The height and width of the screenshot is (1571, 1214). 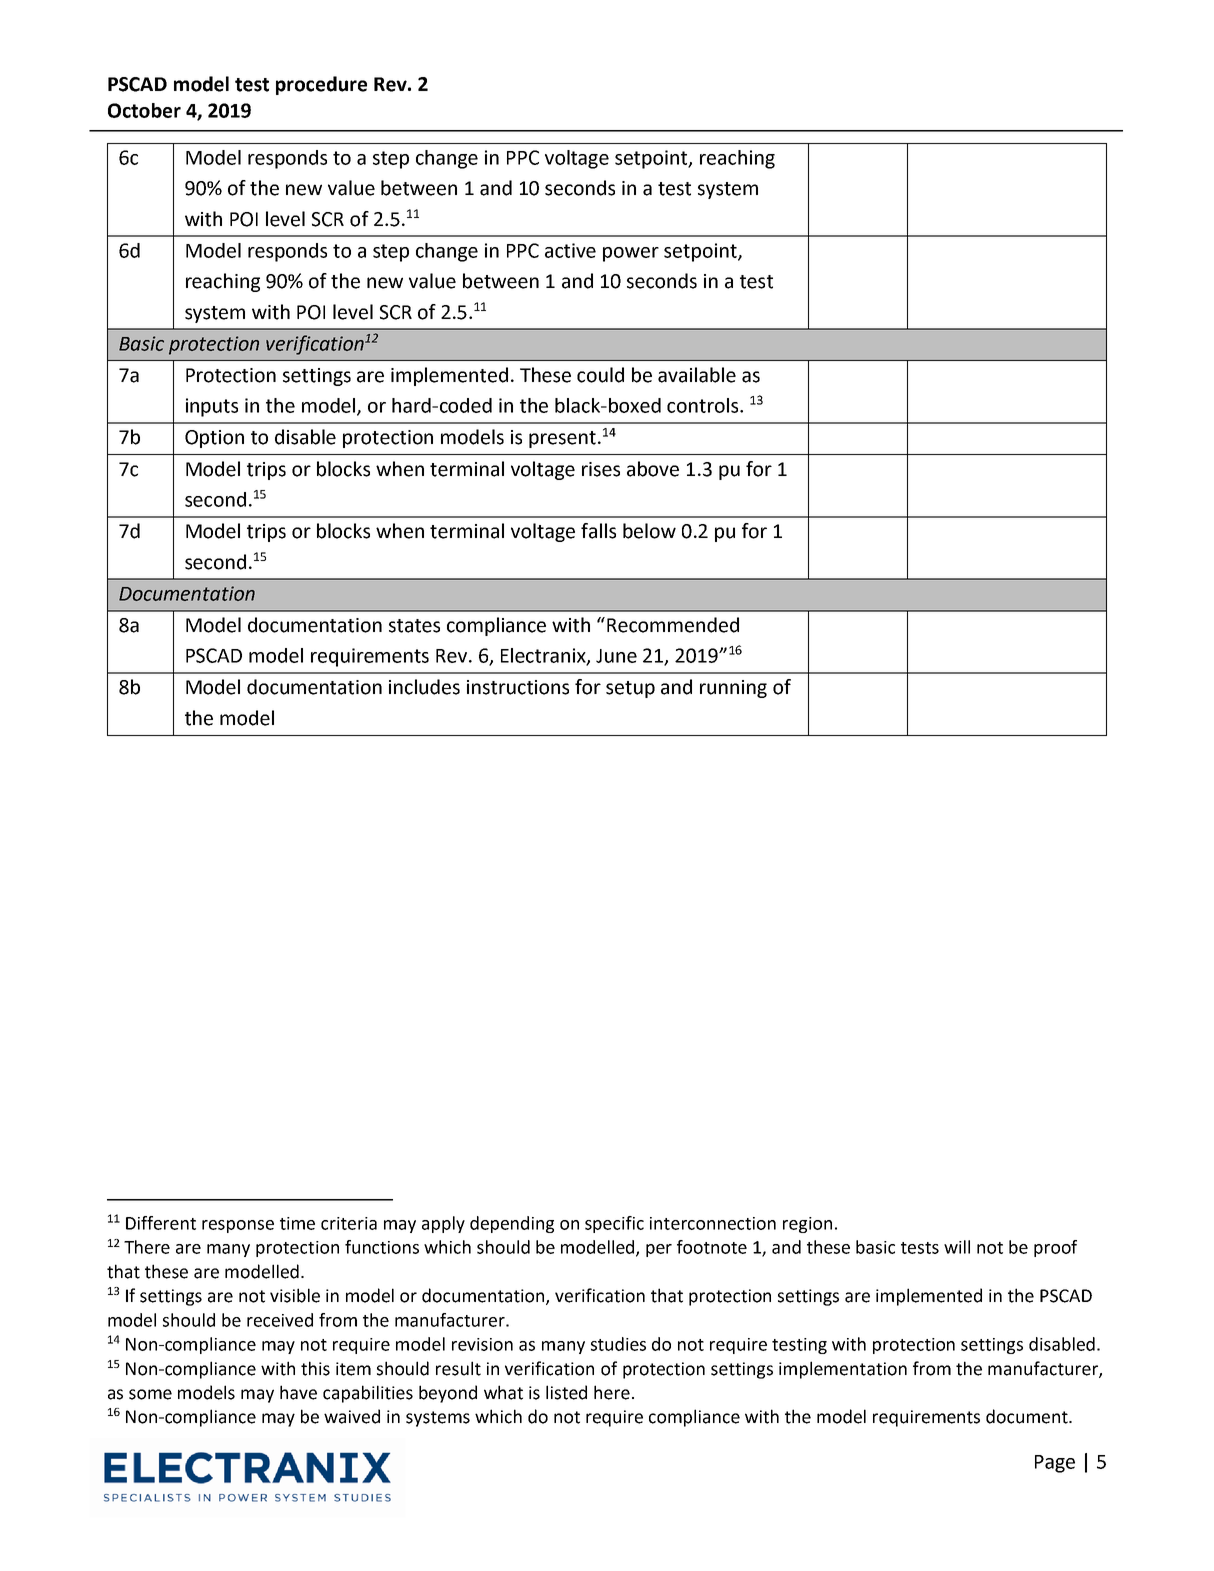 What do you see at coordinates (631, 254) in the screenshot?
I see `power` at bounding box center [631, 254].
